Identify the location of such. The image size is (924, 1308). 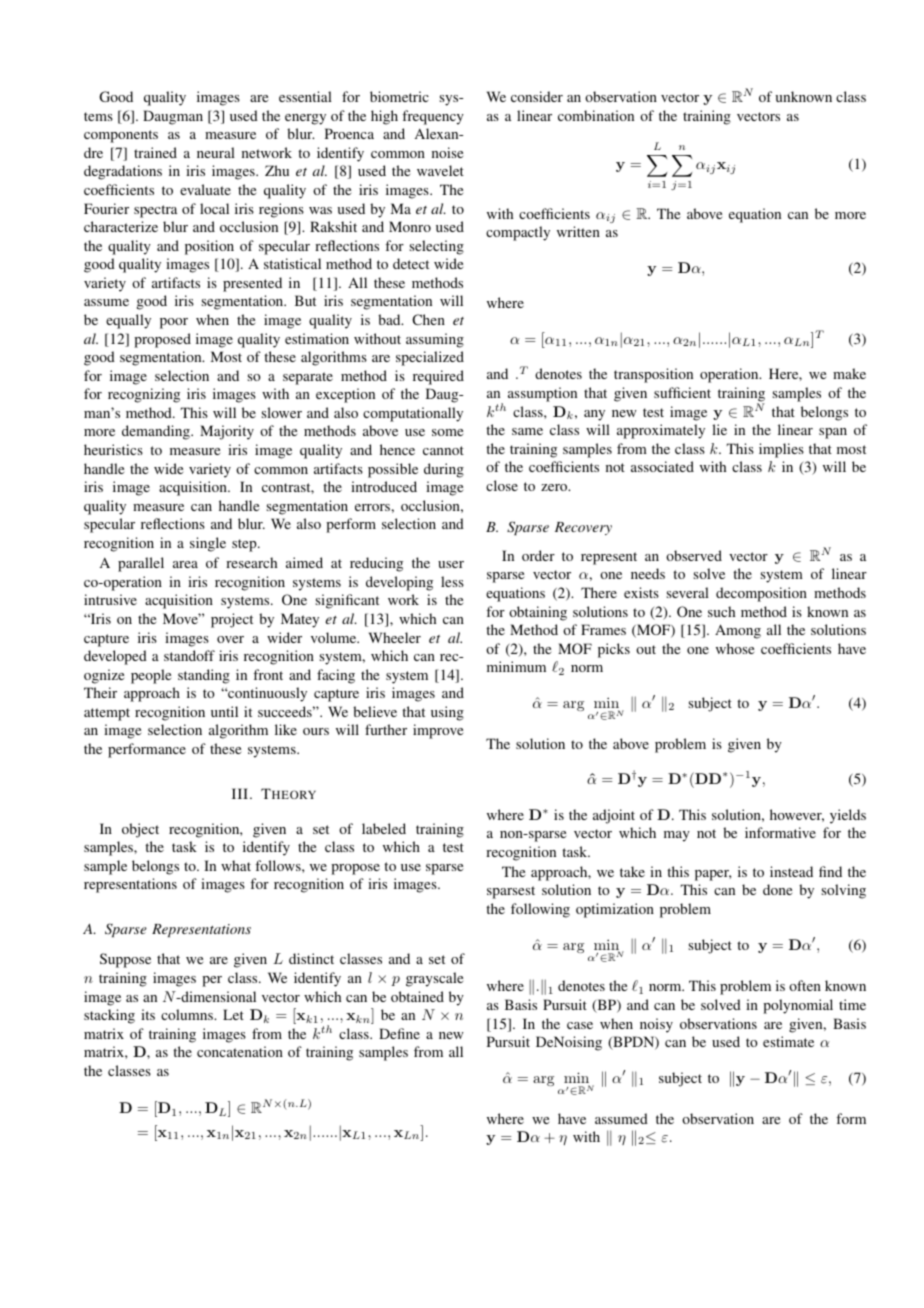
(721, 611).
